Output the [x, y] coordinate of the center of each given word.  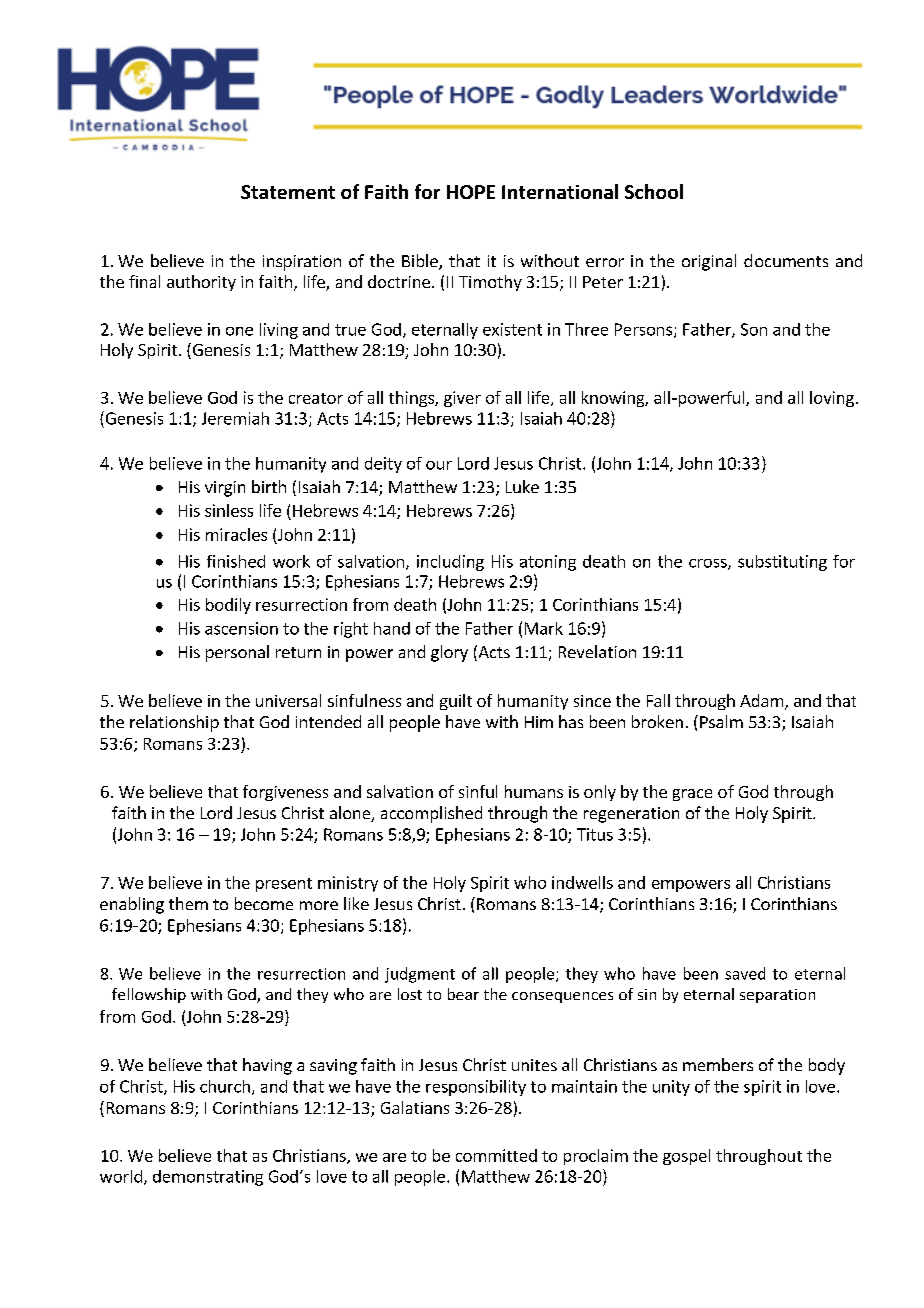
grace [692, 795]
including [450, 563]
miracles [236, 534]
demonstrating [208, 1178]
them [188, 903]
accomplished [431, 814]
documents [786, 260]
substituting [782, 563]
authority [201, 283]
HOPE [471, 192]
